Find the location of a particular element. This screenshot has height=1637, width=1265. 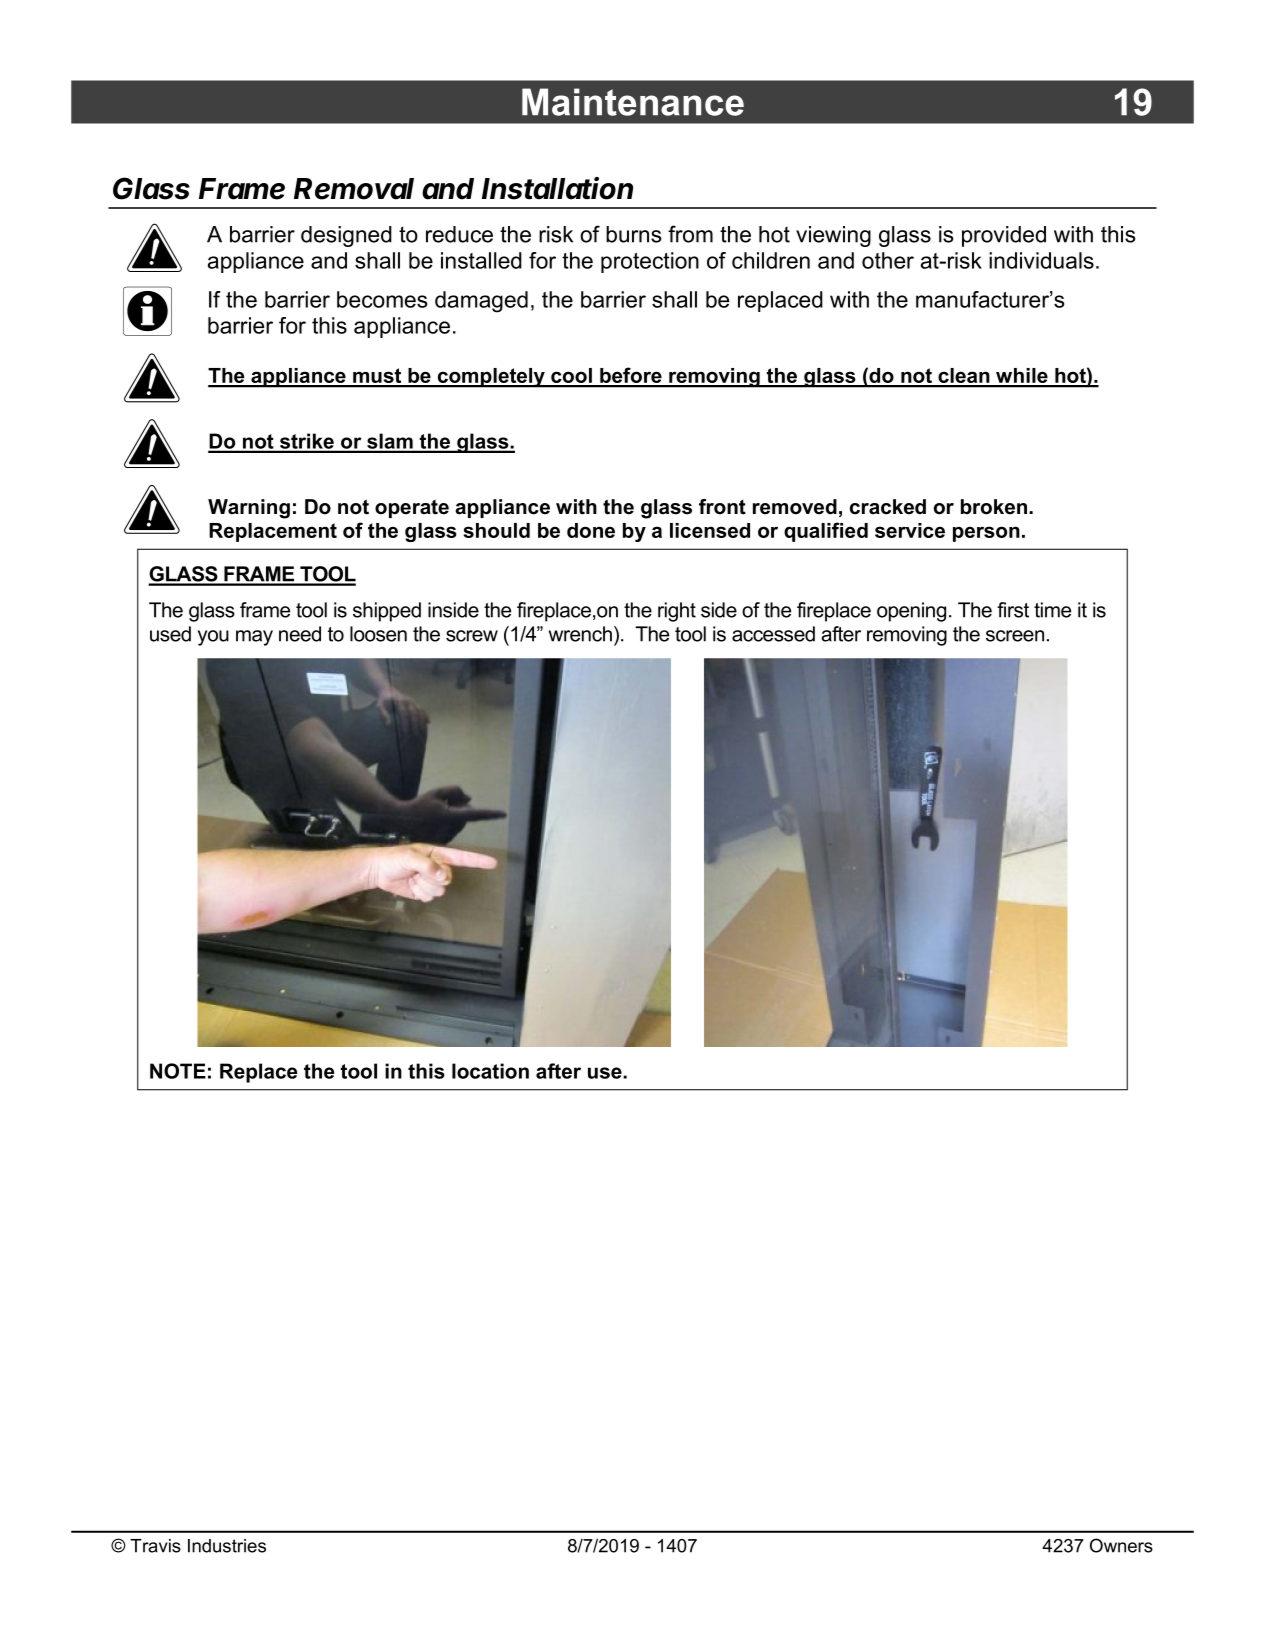

Travis is located at coordinates (155, 1546).
